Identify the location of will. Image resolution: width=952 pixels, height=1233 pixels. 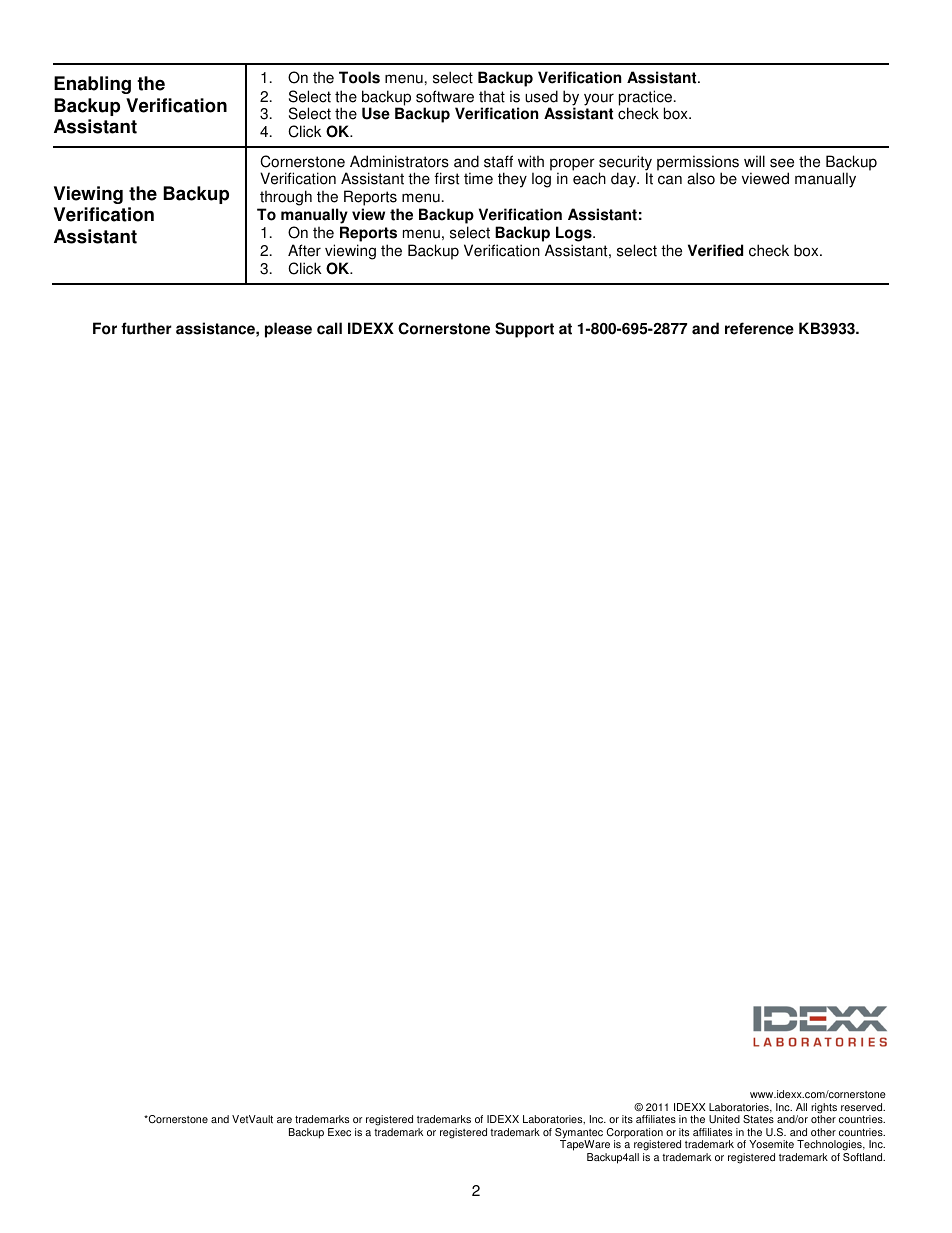
(754, 161).
